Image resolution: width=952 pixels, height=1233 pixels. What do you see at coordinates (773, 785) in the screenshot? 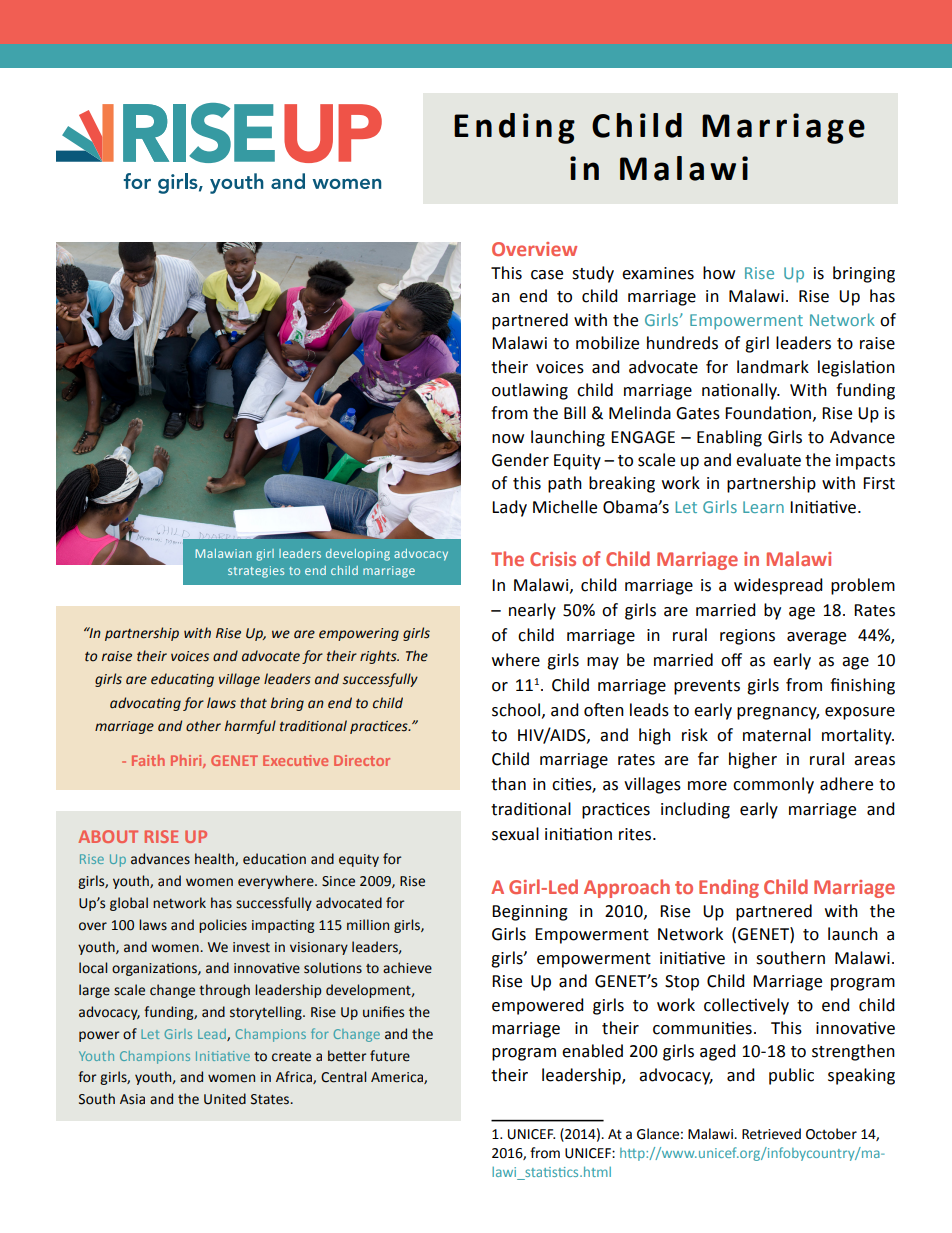
I see `commonly` at bounding box center [773, 785].
